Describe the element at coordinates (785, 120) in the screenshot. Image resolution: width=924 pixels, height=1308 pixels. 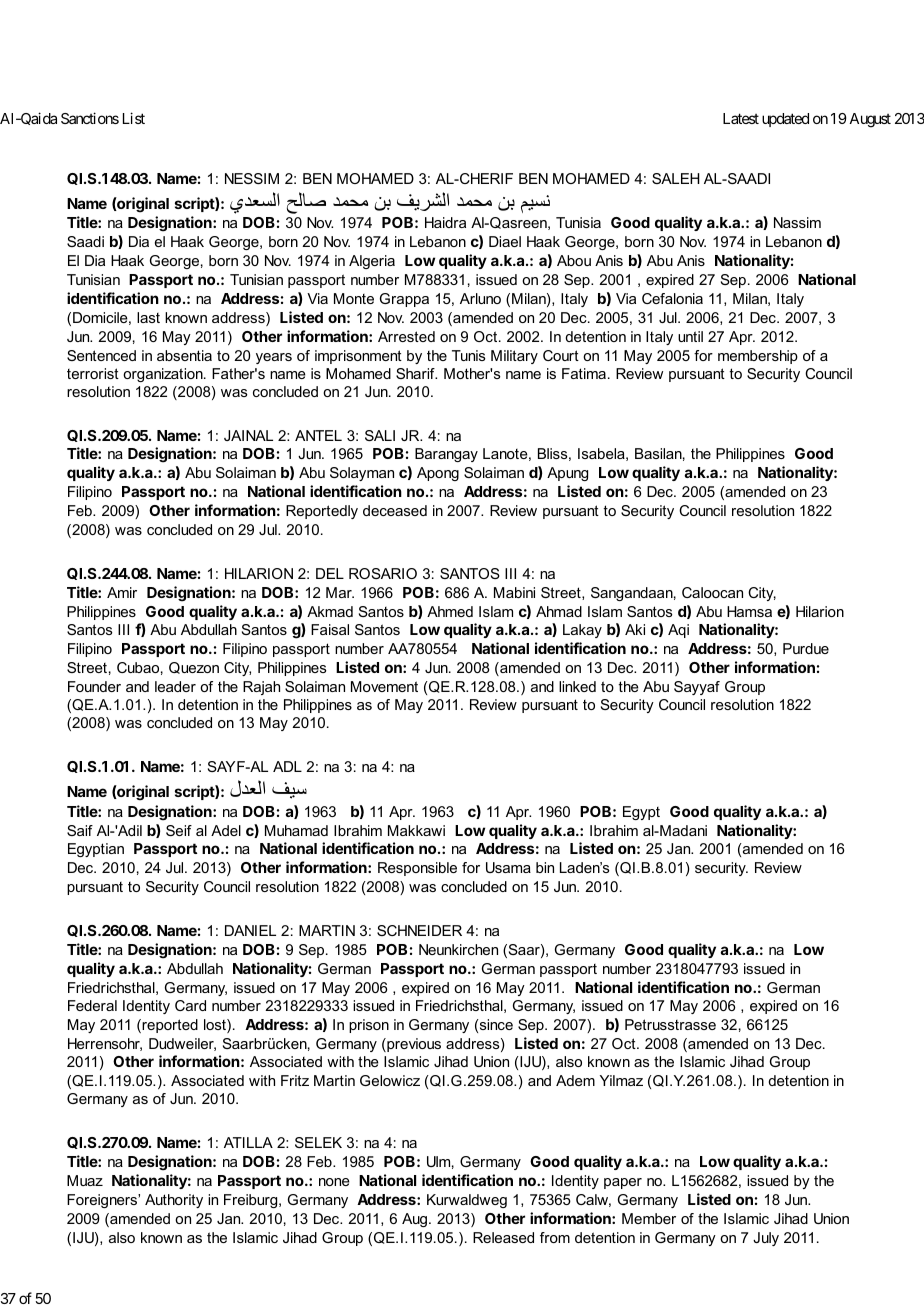
I see `updated` at that location.
